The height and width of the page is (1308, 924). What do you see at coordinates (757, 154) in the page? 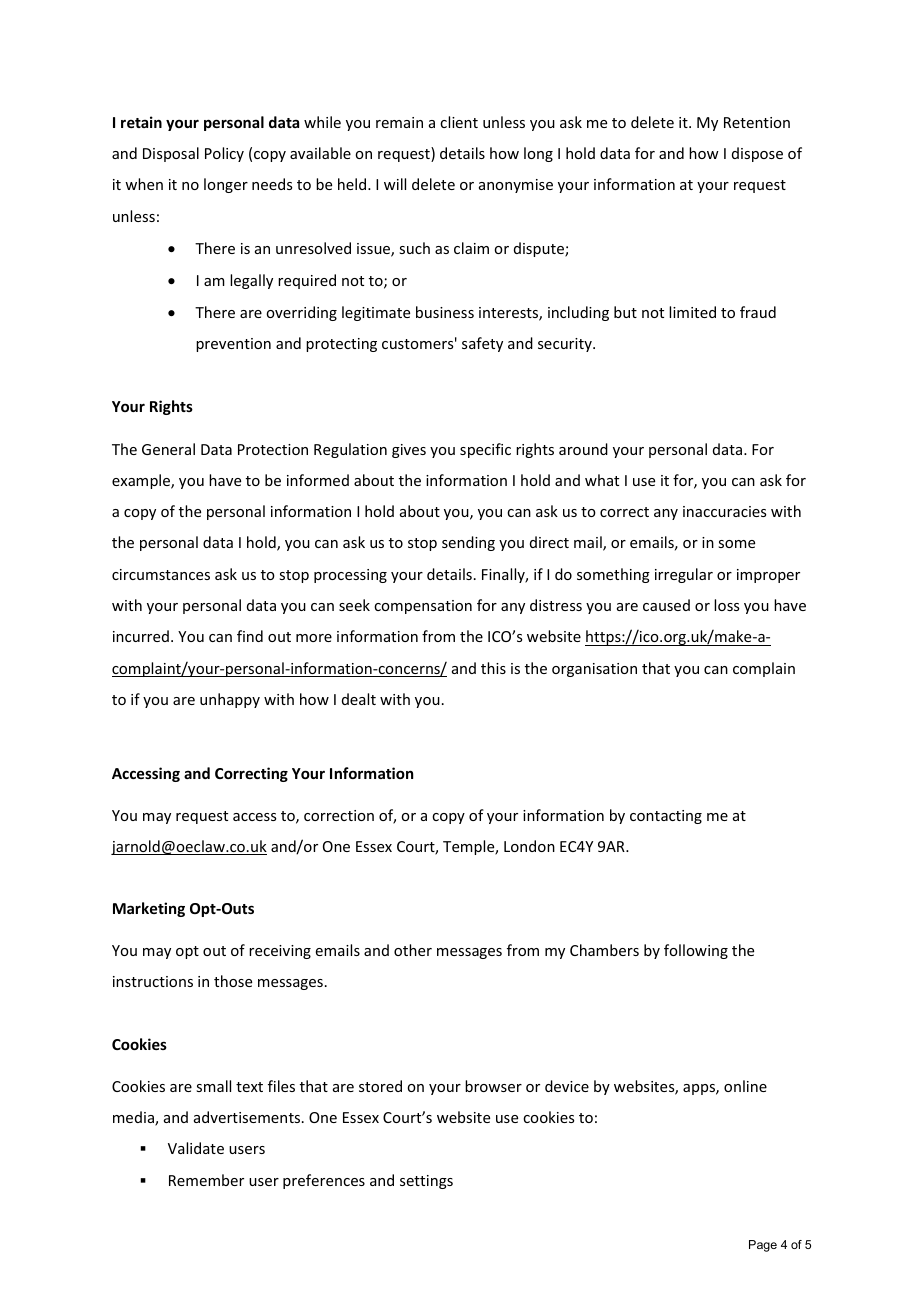
I see `dispose` at bounding box center [757, 154].
